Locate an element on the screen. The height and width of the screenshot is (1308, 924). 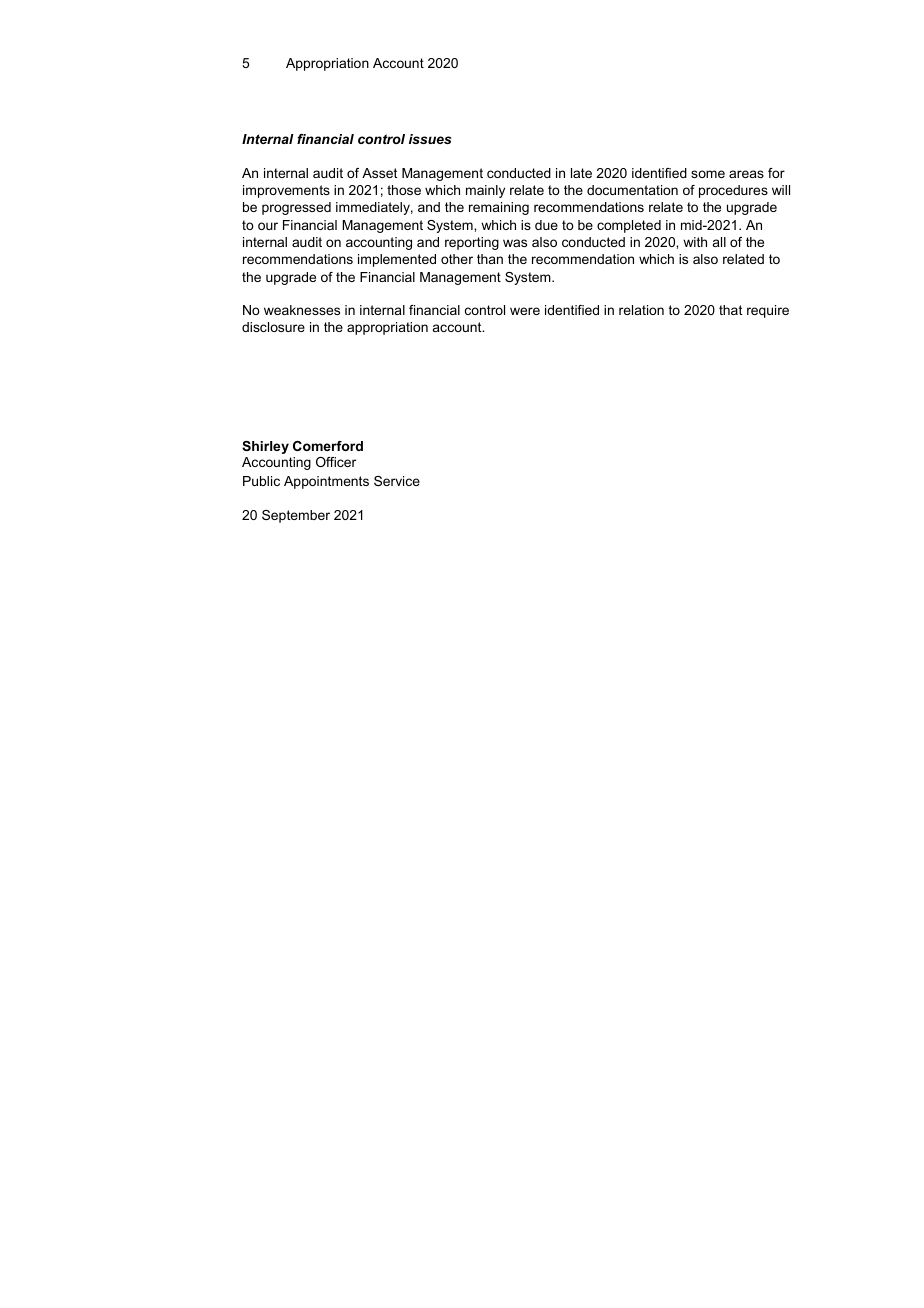
were is located at coordinates (525, 311).
